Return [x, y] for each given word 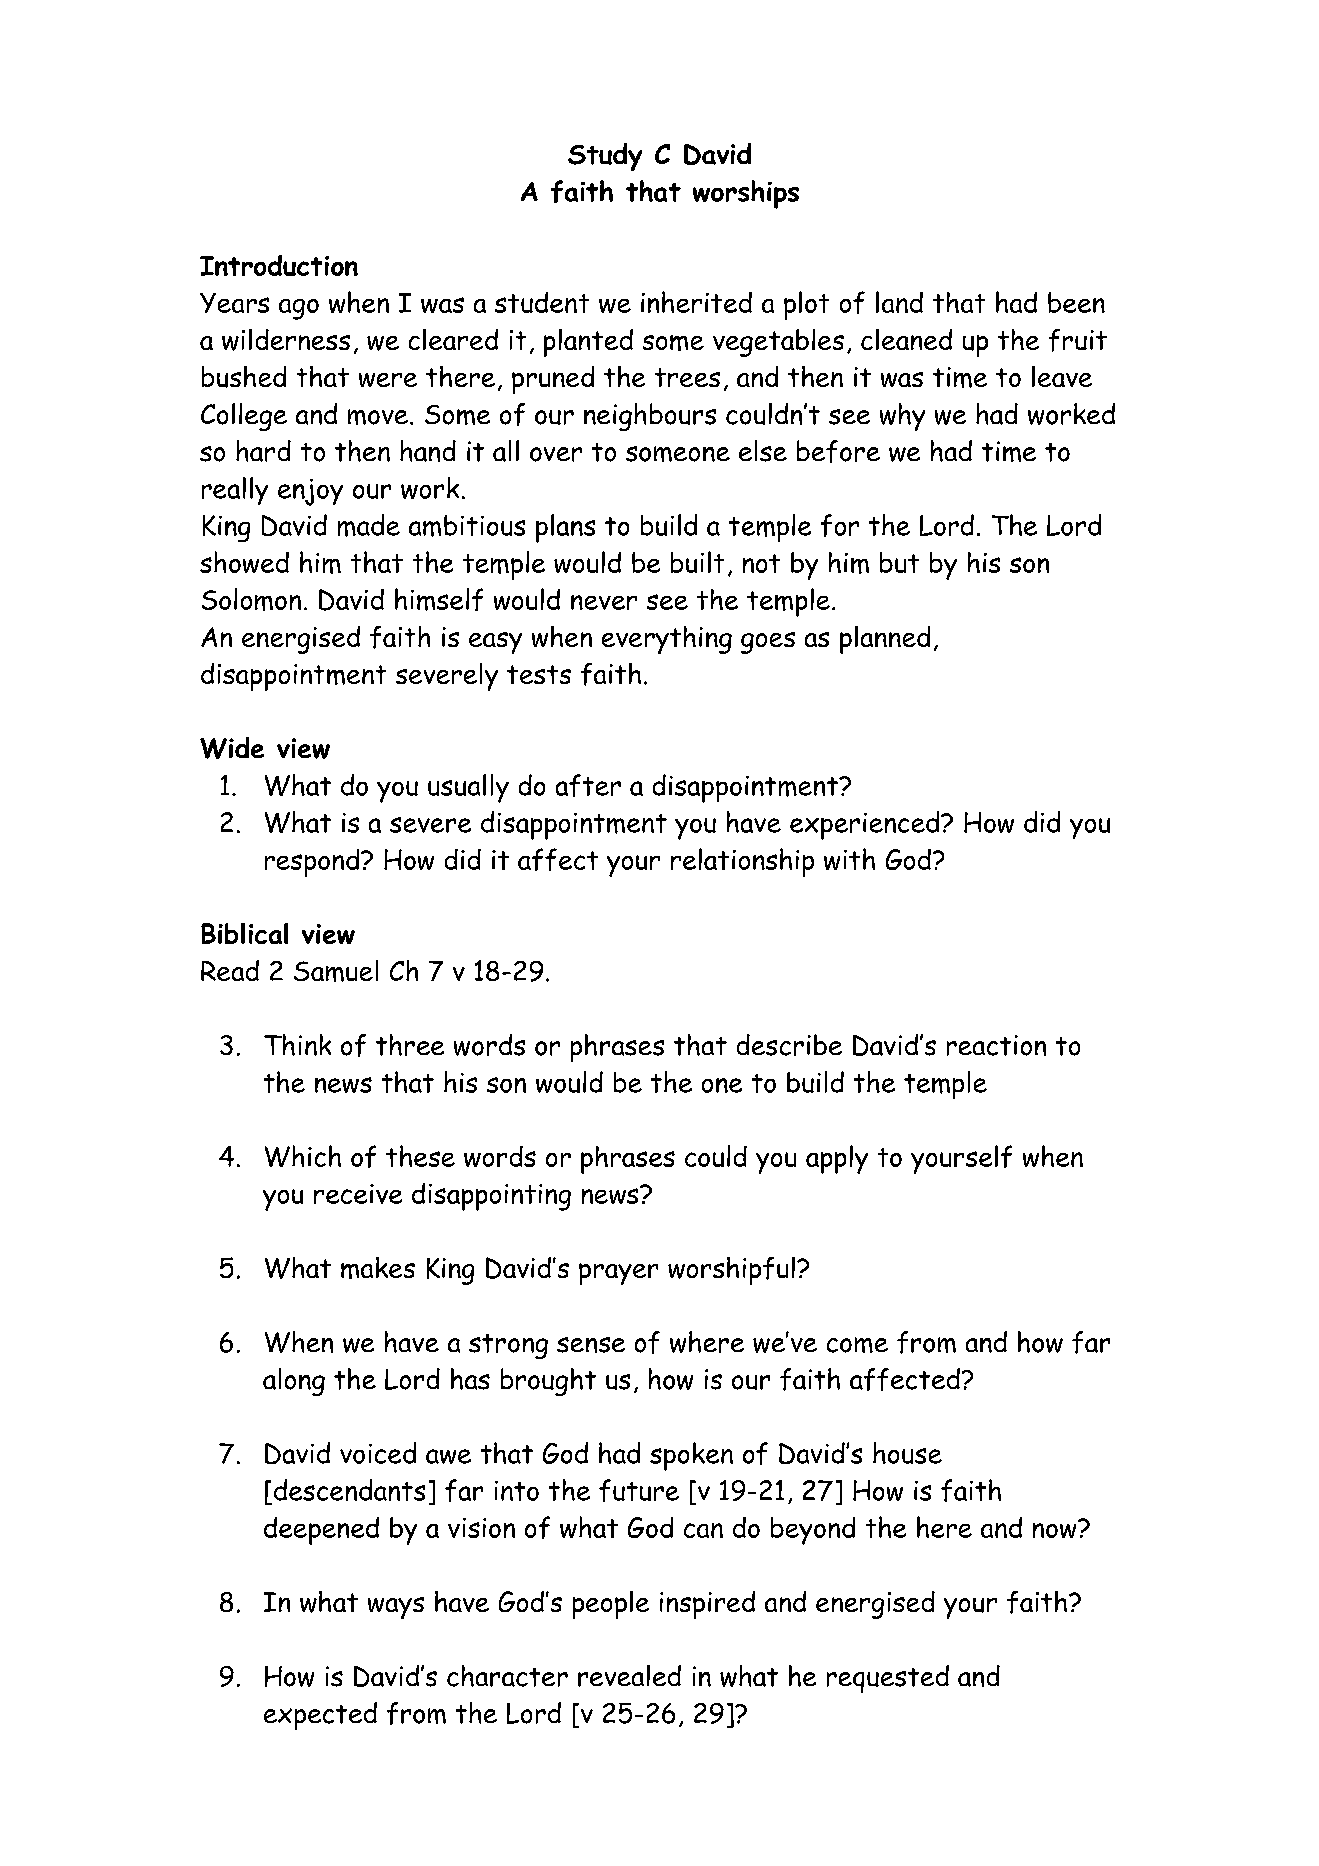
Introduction [279, 265]
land [899, 302]
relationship [742, 862]
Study [605, 157]
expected [320, 1716]
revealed [629, 1676]
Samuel [336, 971]
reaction [996, 1045]
